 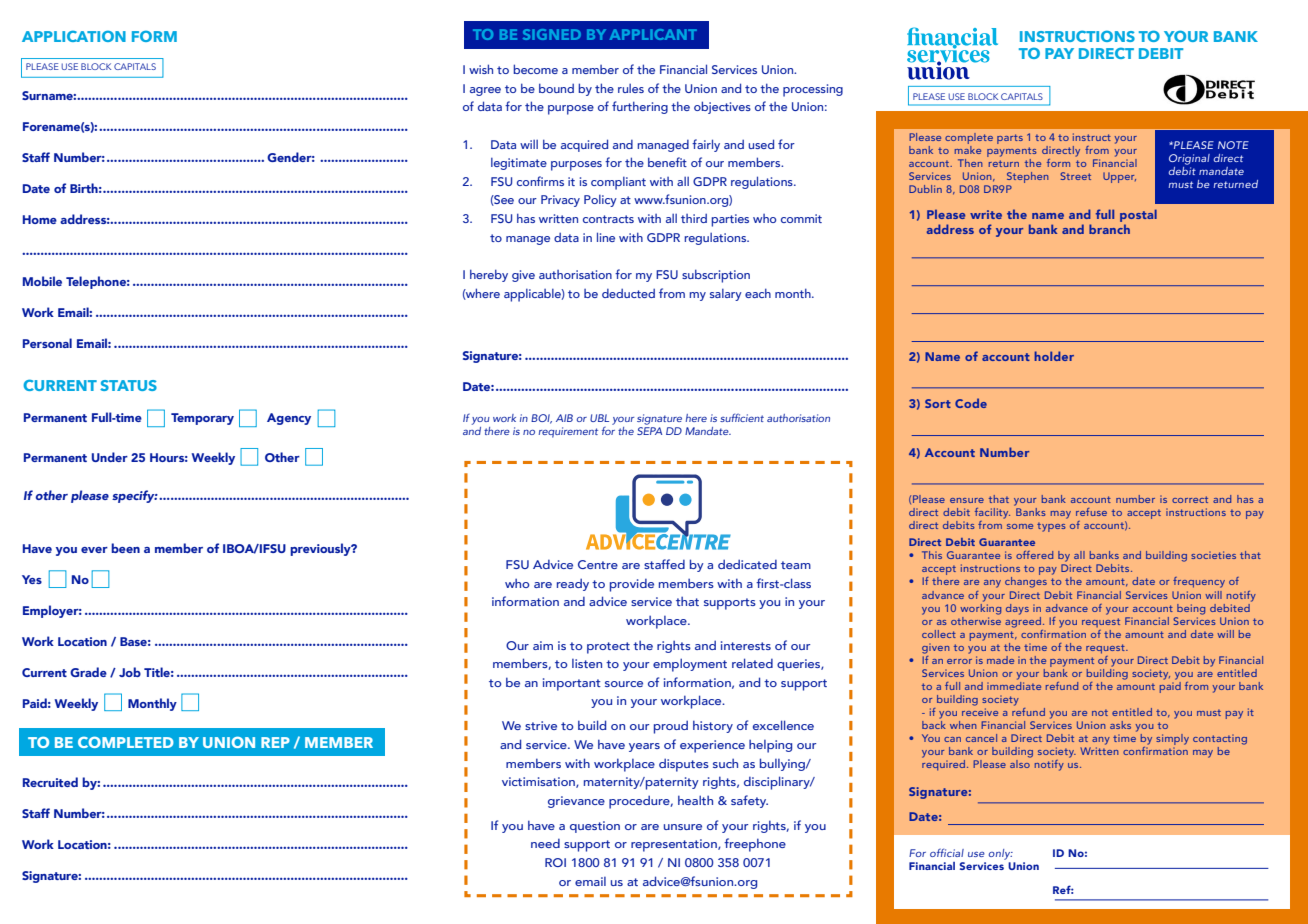 I want to click on Recruited, so click(x=50, y=782).
